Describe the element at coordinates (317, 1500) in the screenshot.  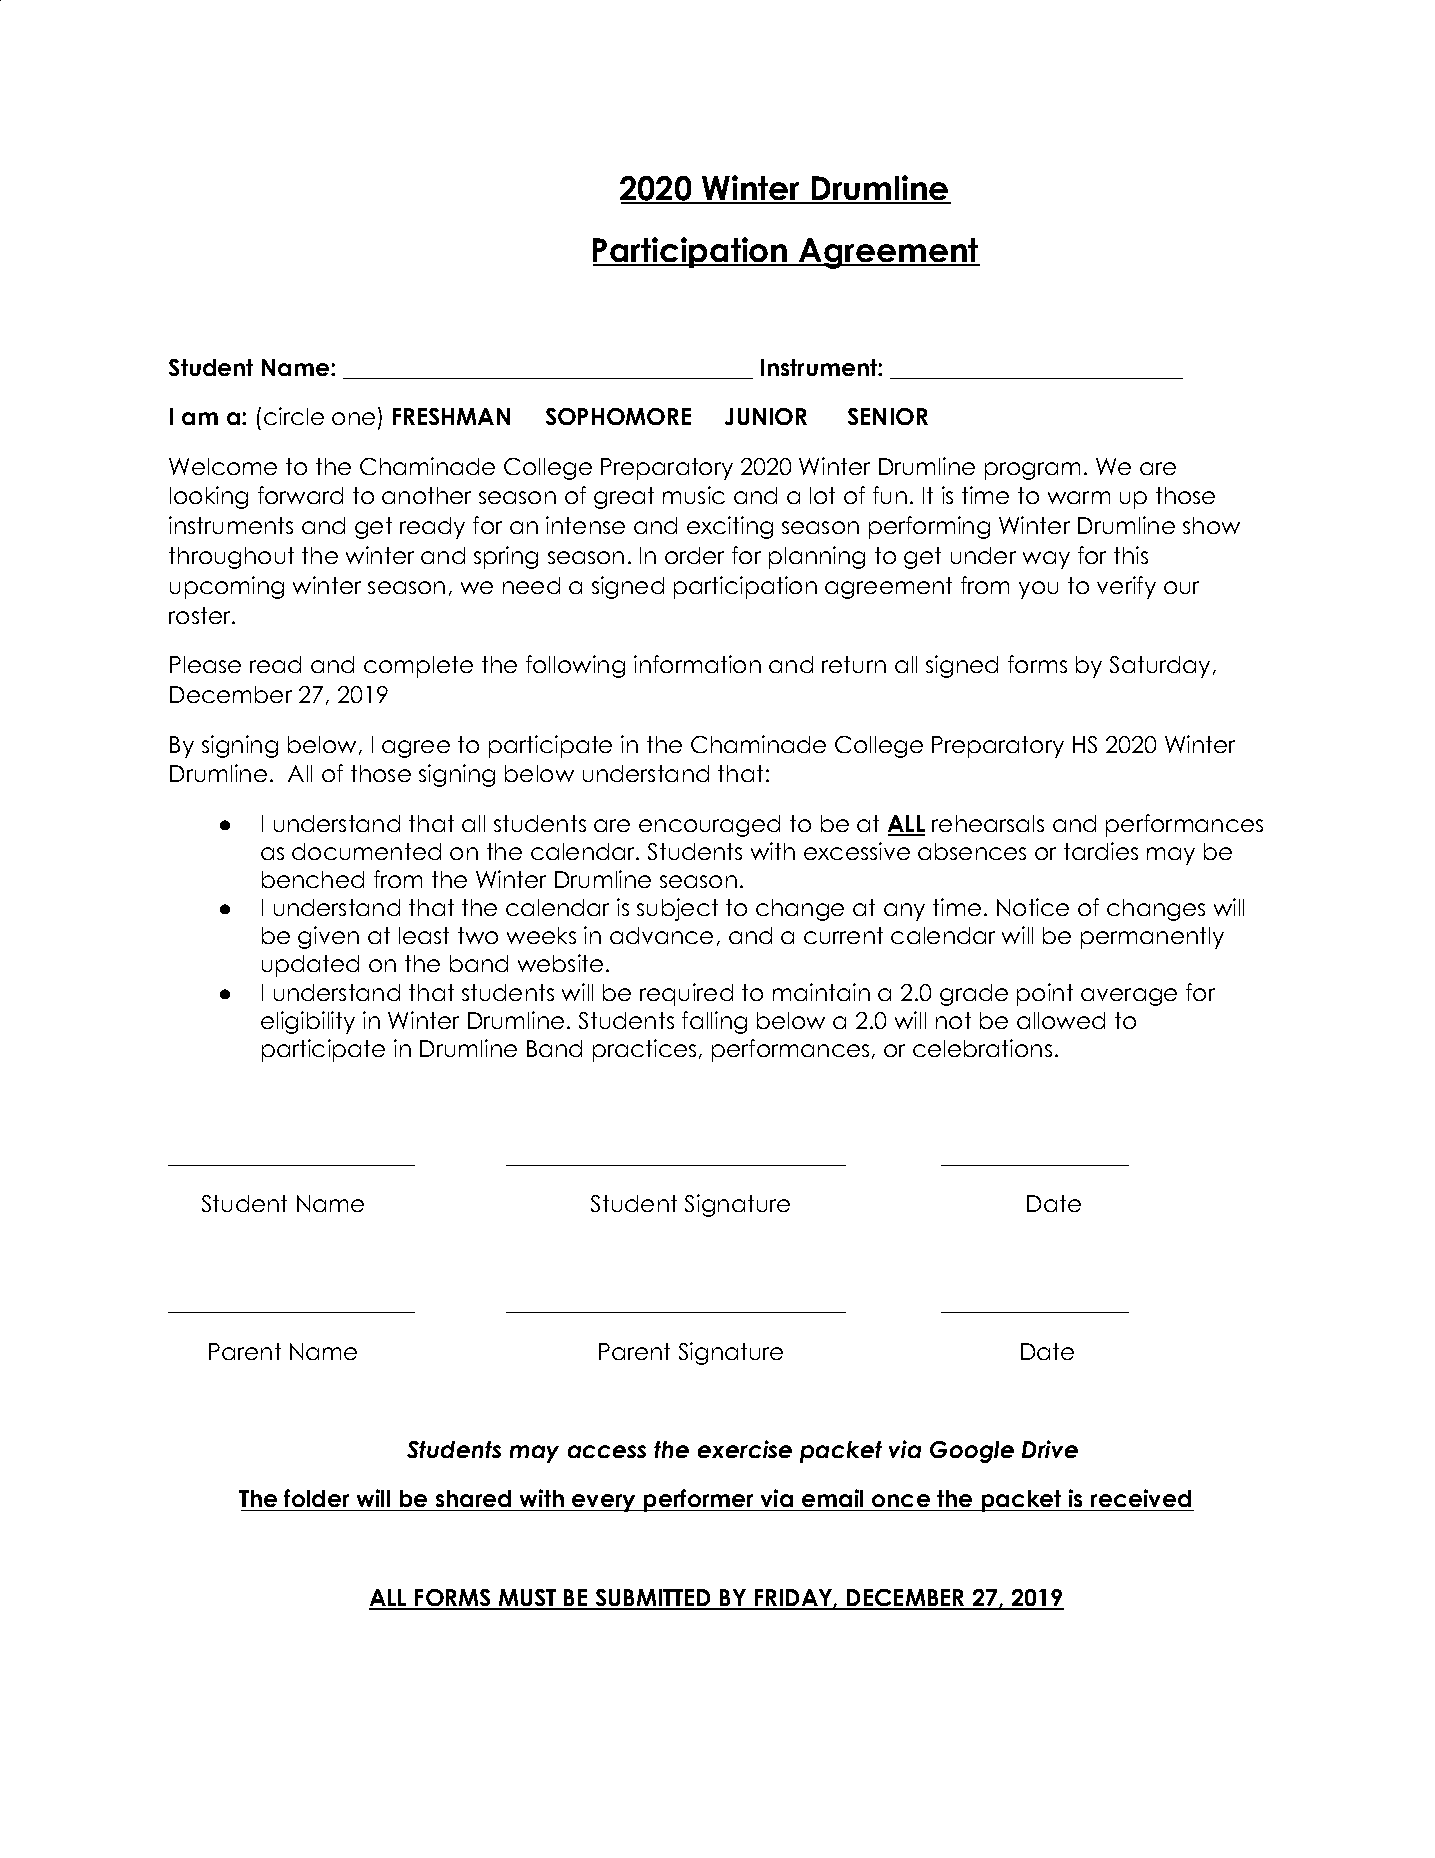
I see `folder` at that location.
